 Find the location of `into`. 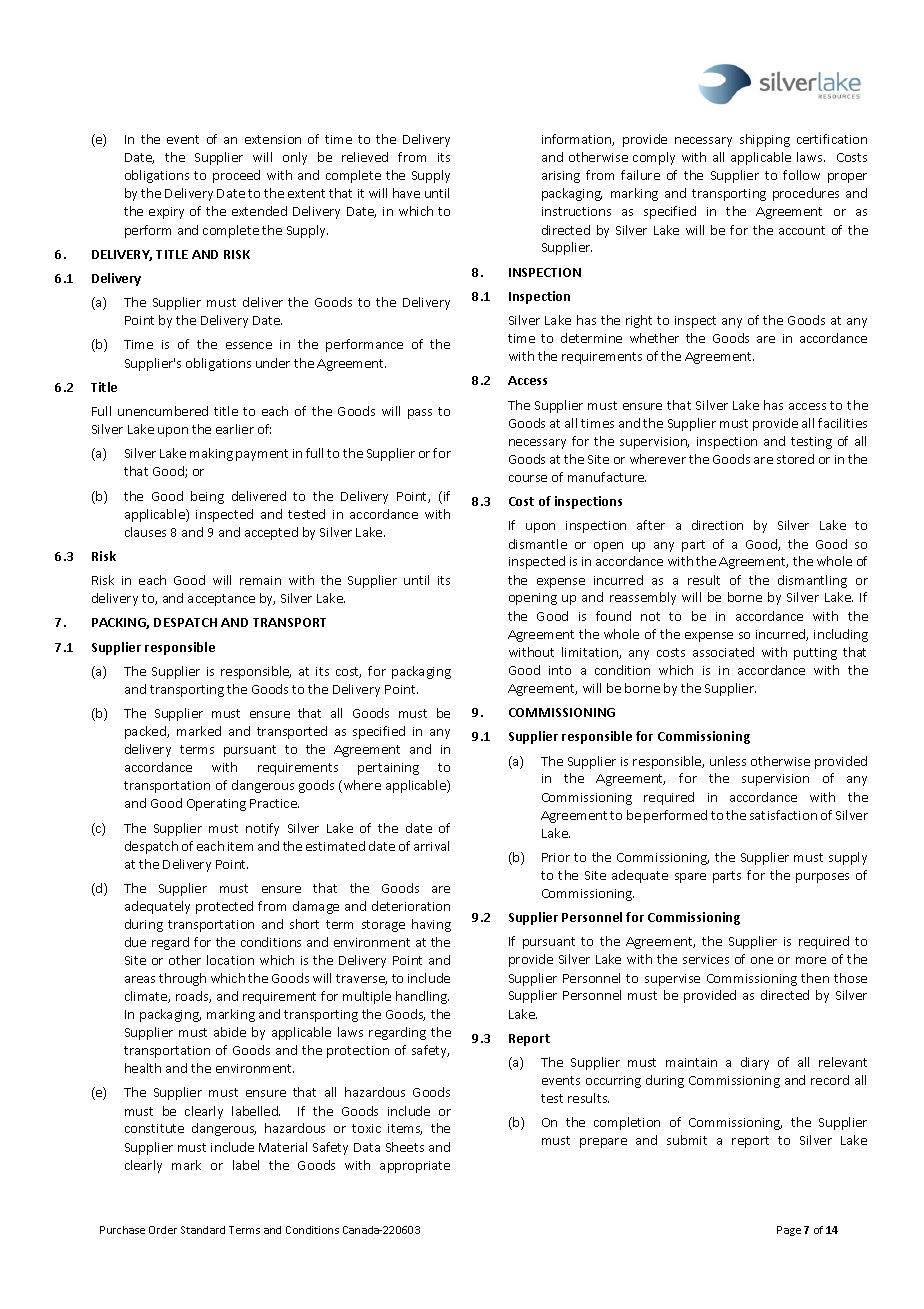

into is located at coordinates (560, 670).
